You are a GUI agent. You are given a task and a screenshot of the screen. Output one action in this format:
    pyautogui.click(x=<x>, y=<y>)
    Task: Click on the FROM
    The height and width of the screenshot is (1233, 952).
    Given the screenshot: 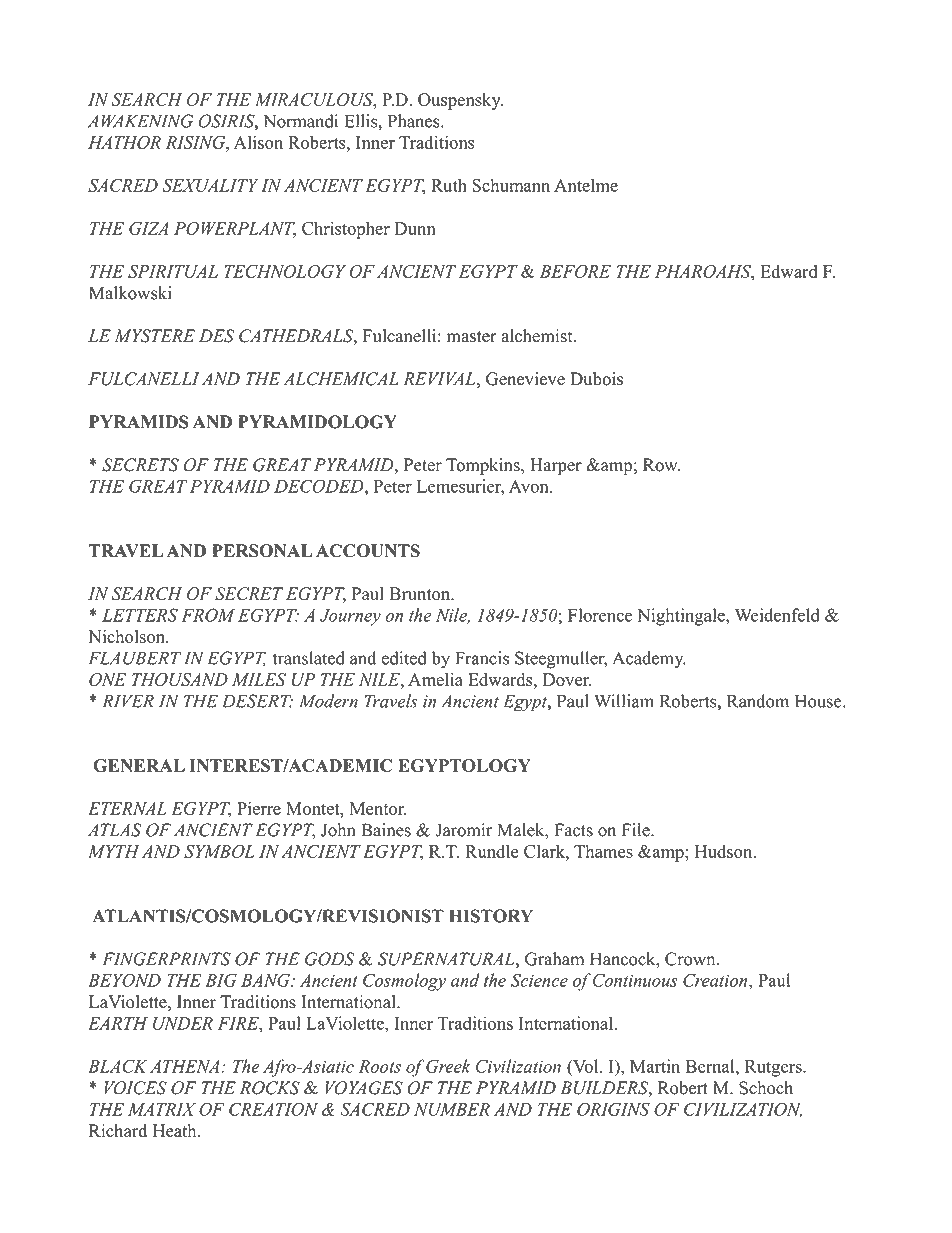 What is the action you would take?
    pyautogui.click(x=208, y=615)
